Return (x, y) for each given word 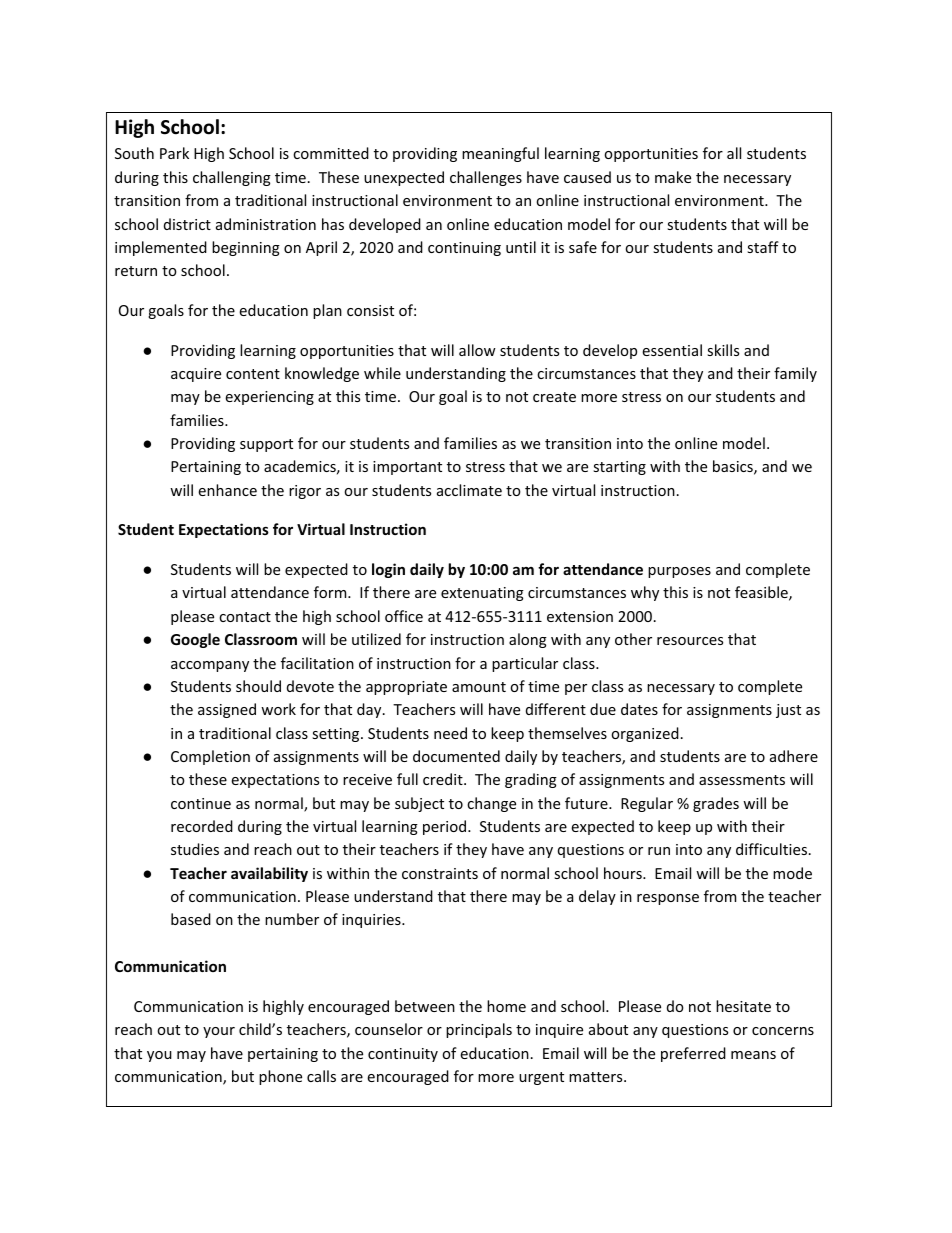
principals (479, 1030)
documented (456, 756)
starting (619, 468)
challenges (486, 178)
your (219, 1032)
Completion (210, 757)
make (673, 177)
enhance (227, 490)
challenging (232, 178)
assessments (742, 780)
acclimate (469, 490)
